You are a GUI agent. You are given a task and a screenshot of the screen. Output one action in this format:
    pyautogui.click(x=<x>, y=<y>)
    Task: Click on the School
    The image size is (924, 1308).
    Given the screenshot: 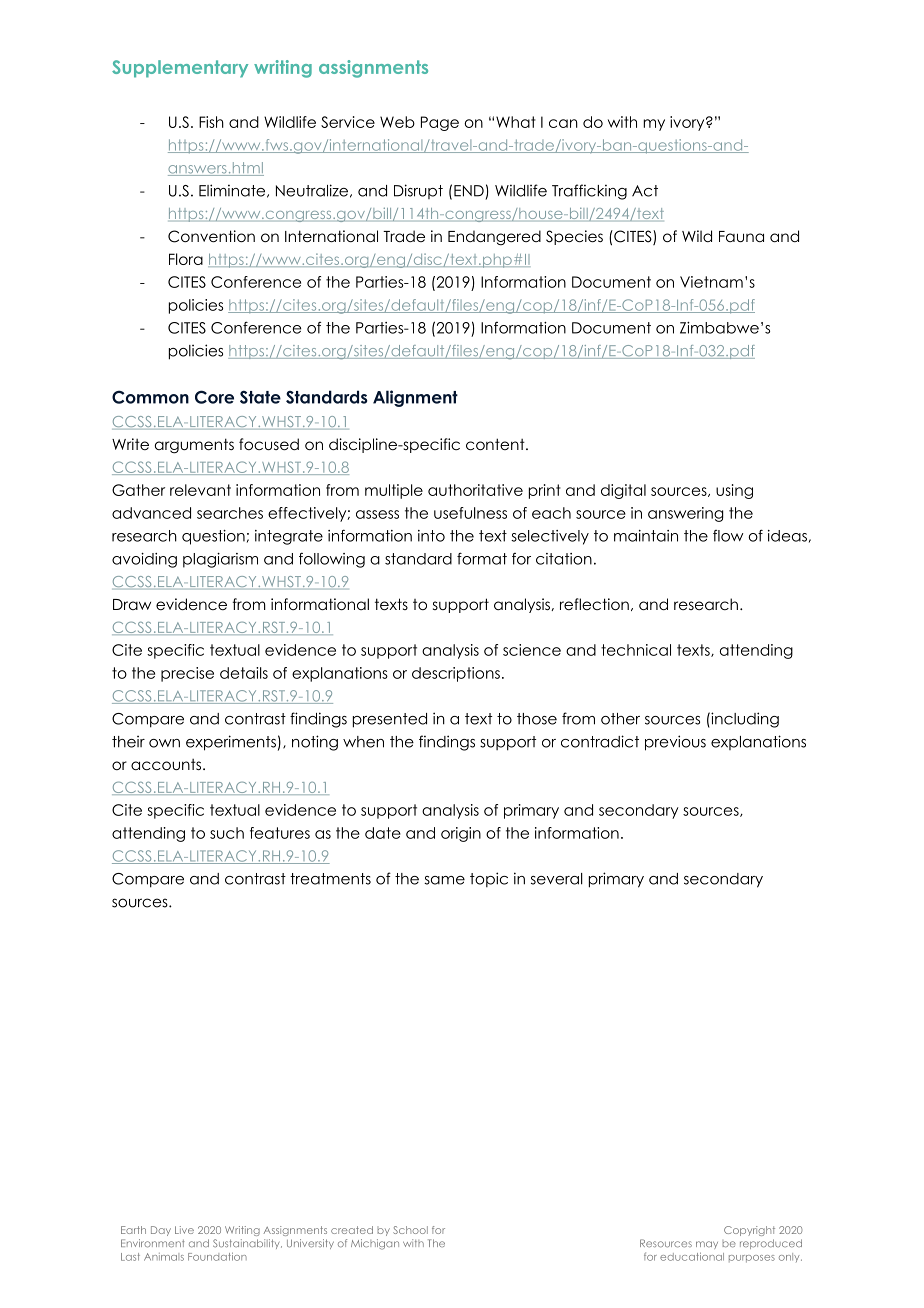 What is the action you would take?
    pyautogui.click(x=410, y=1230)
